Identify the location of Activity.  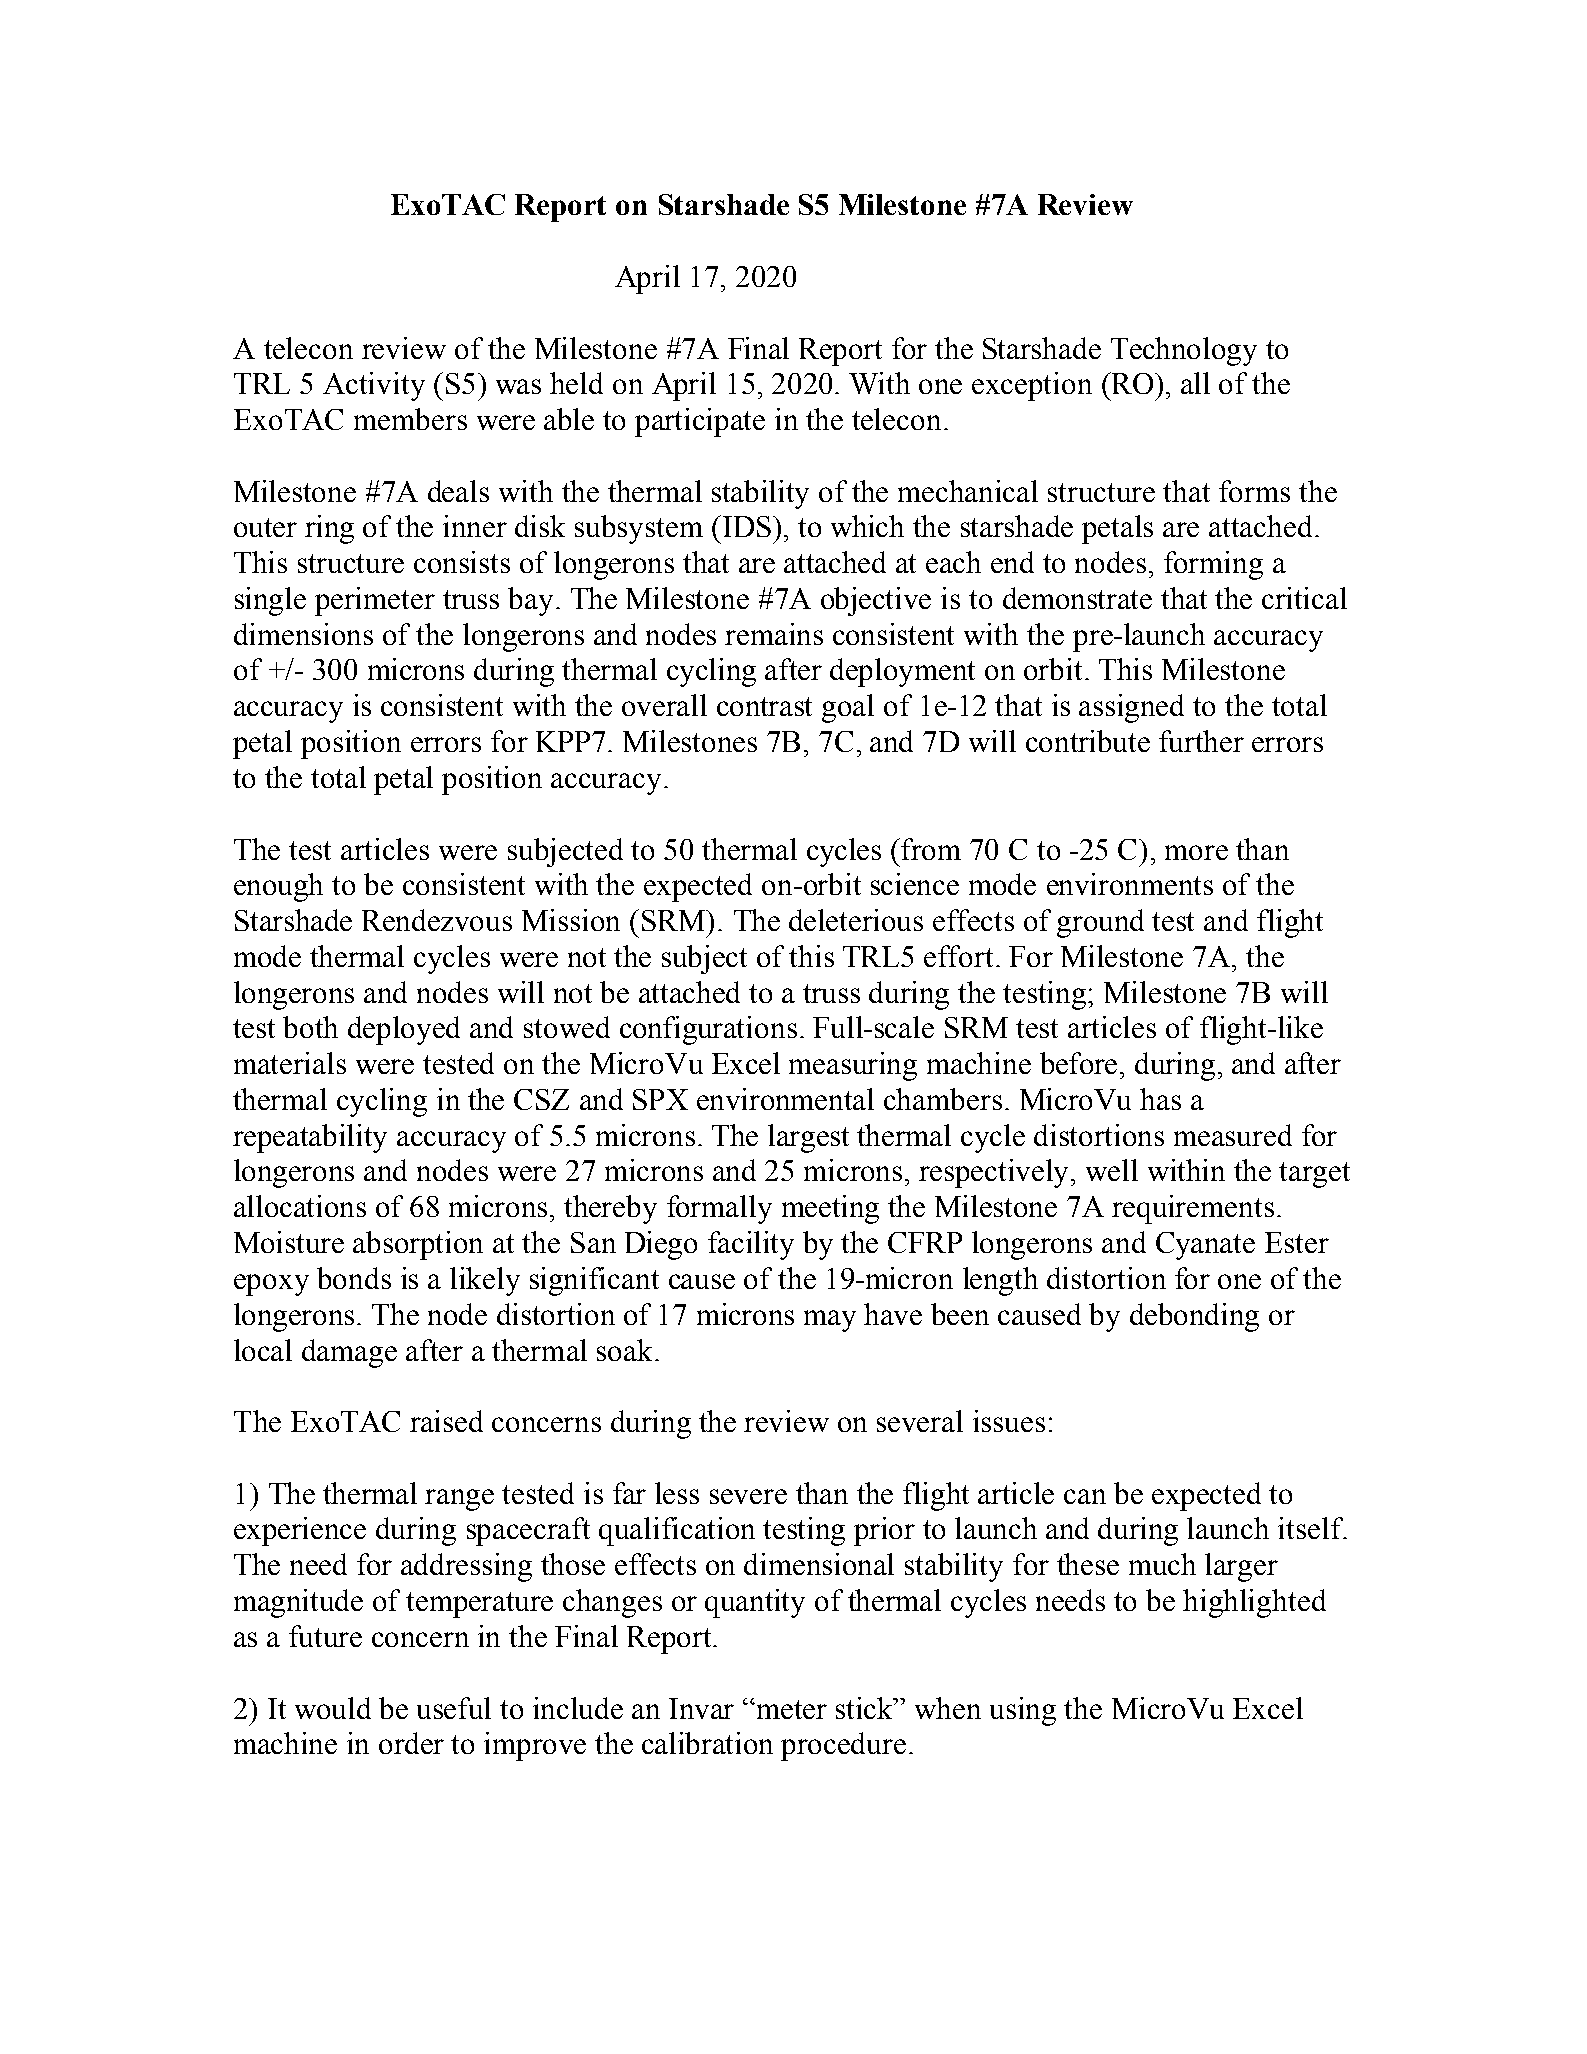
(374, 386).
